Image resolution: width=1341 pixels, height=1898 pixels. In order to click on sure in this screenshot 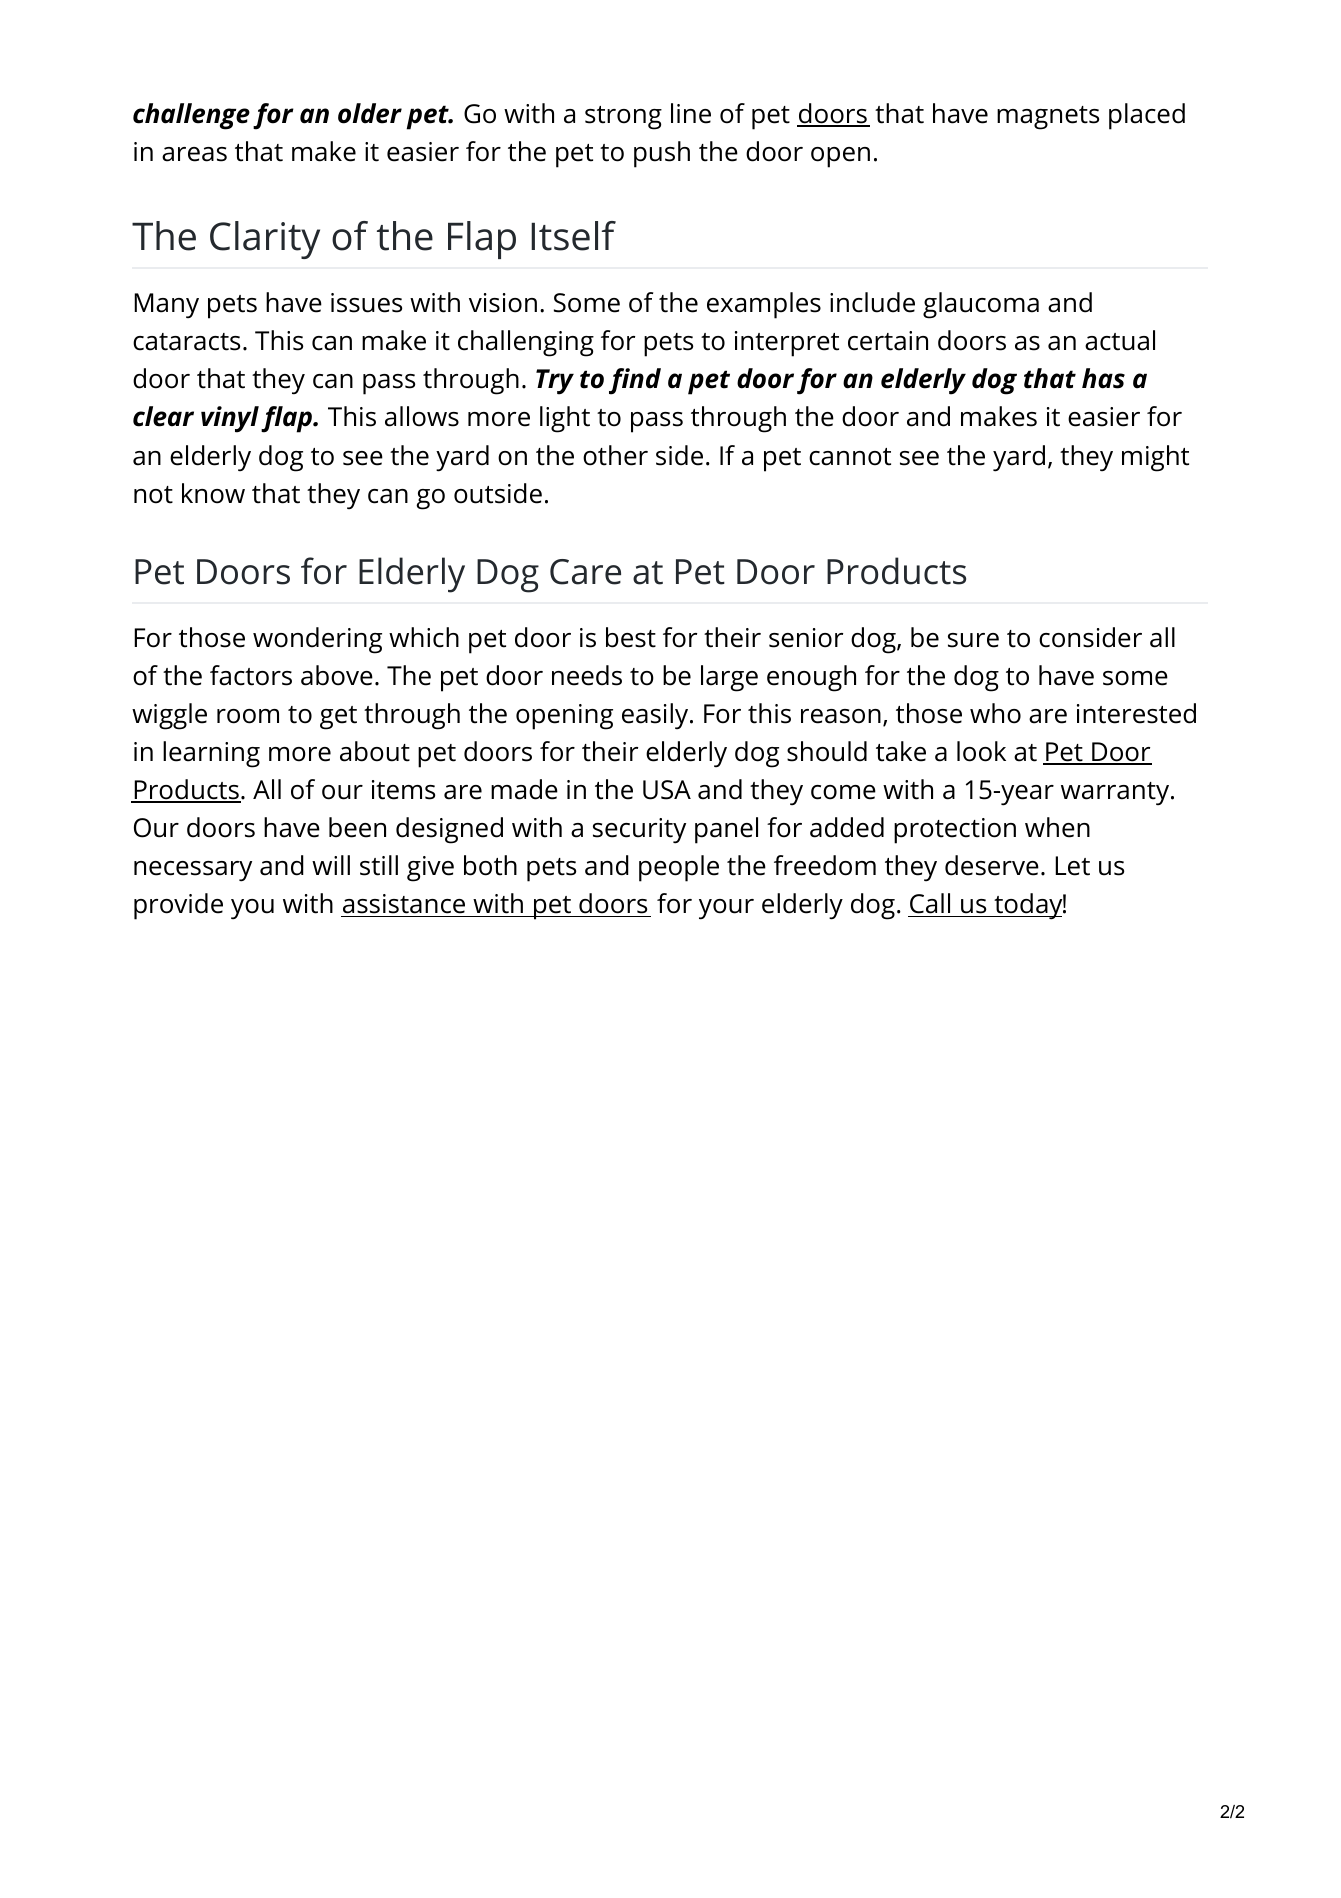, I will do `click(973, 640)`.
